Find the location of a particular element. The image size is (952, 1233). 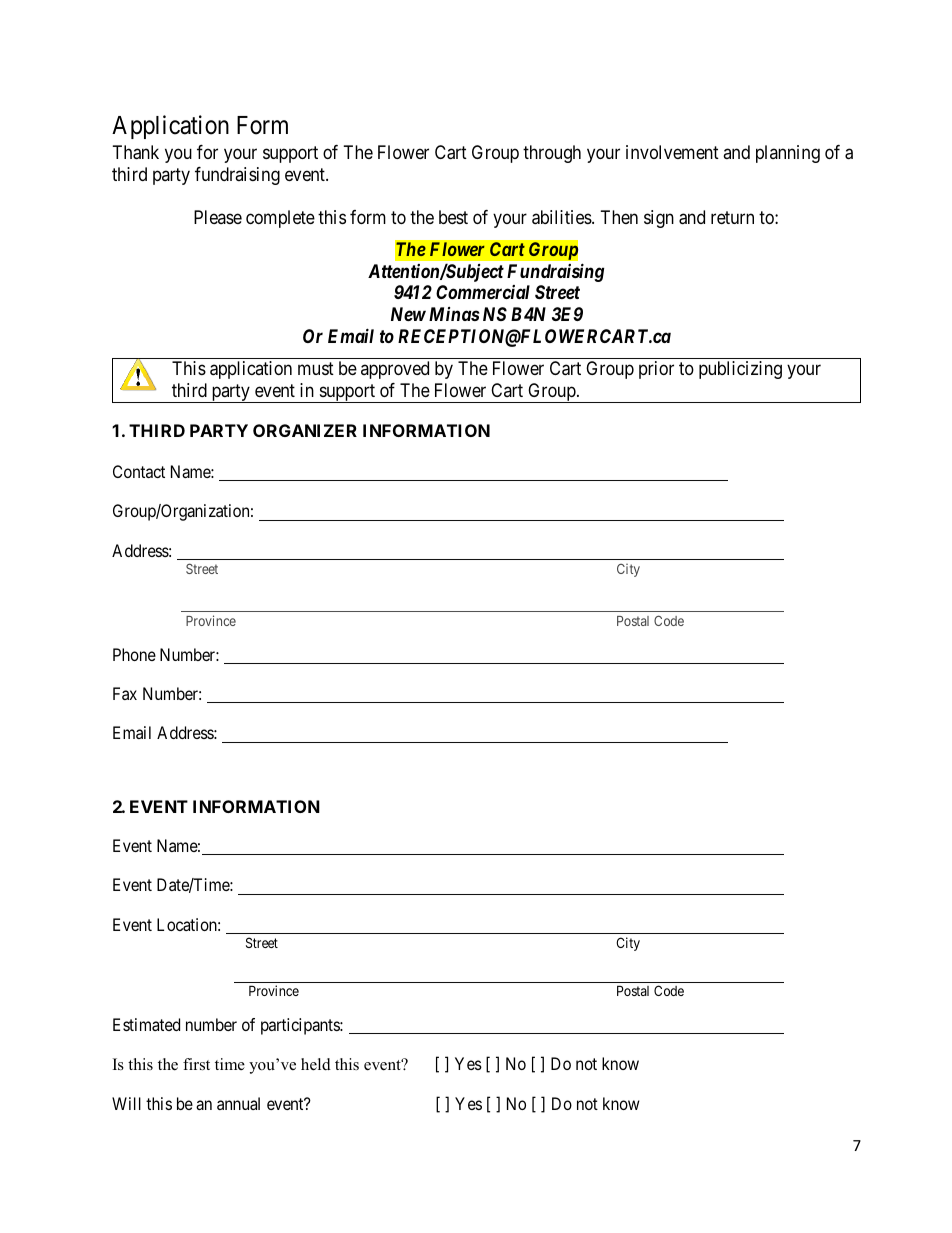

publicizing is located at coordinates (740, 370).
